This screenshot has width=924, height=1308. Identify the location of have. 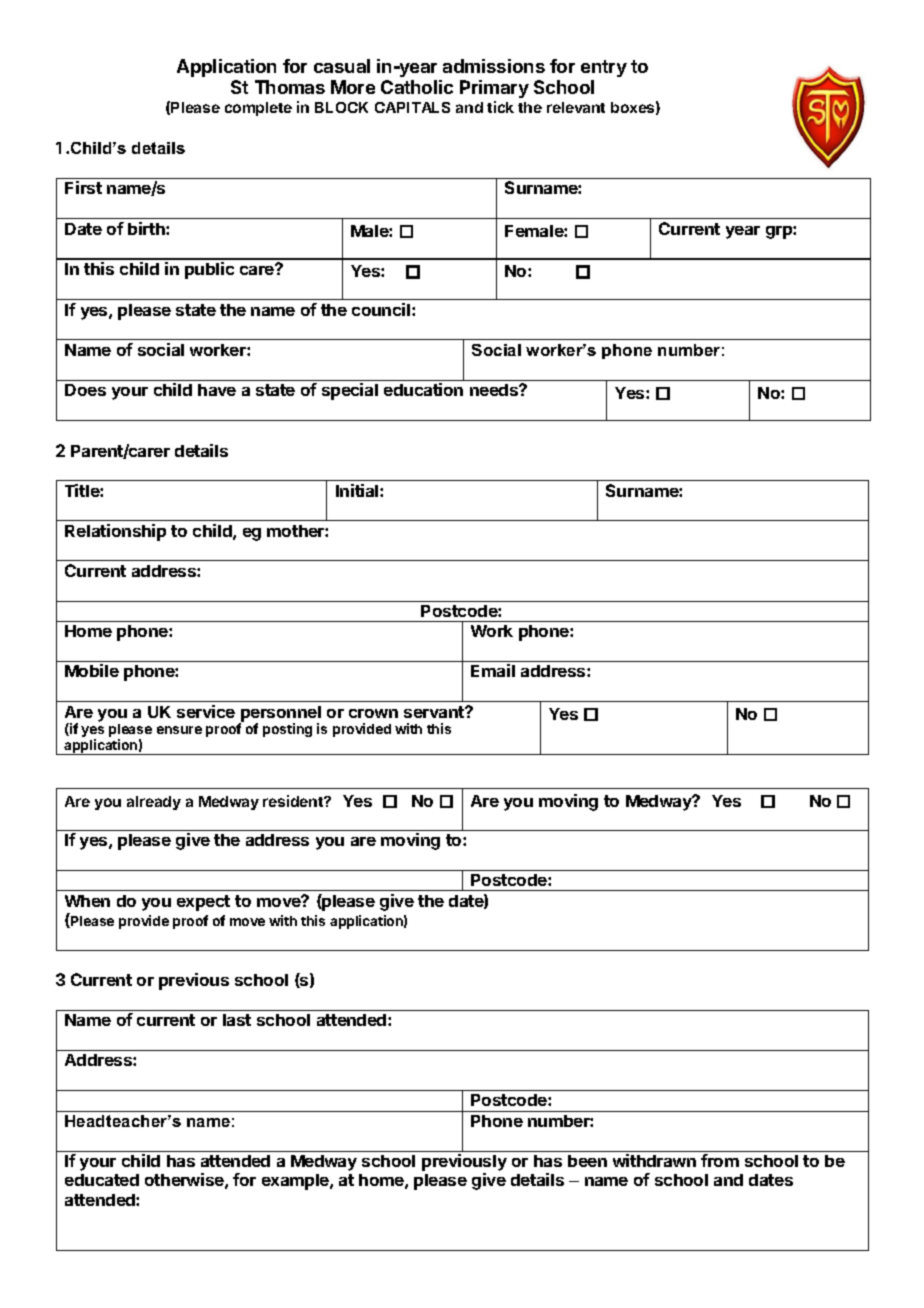
(217, 390).
